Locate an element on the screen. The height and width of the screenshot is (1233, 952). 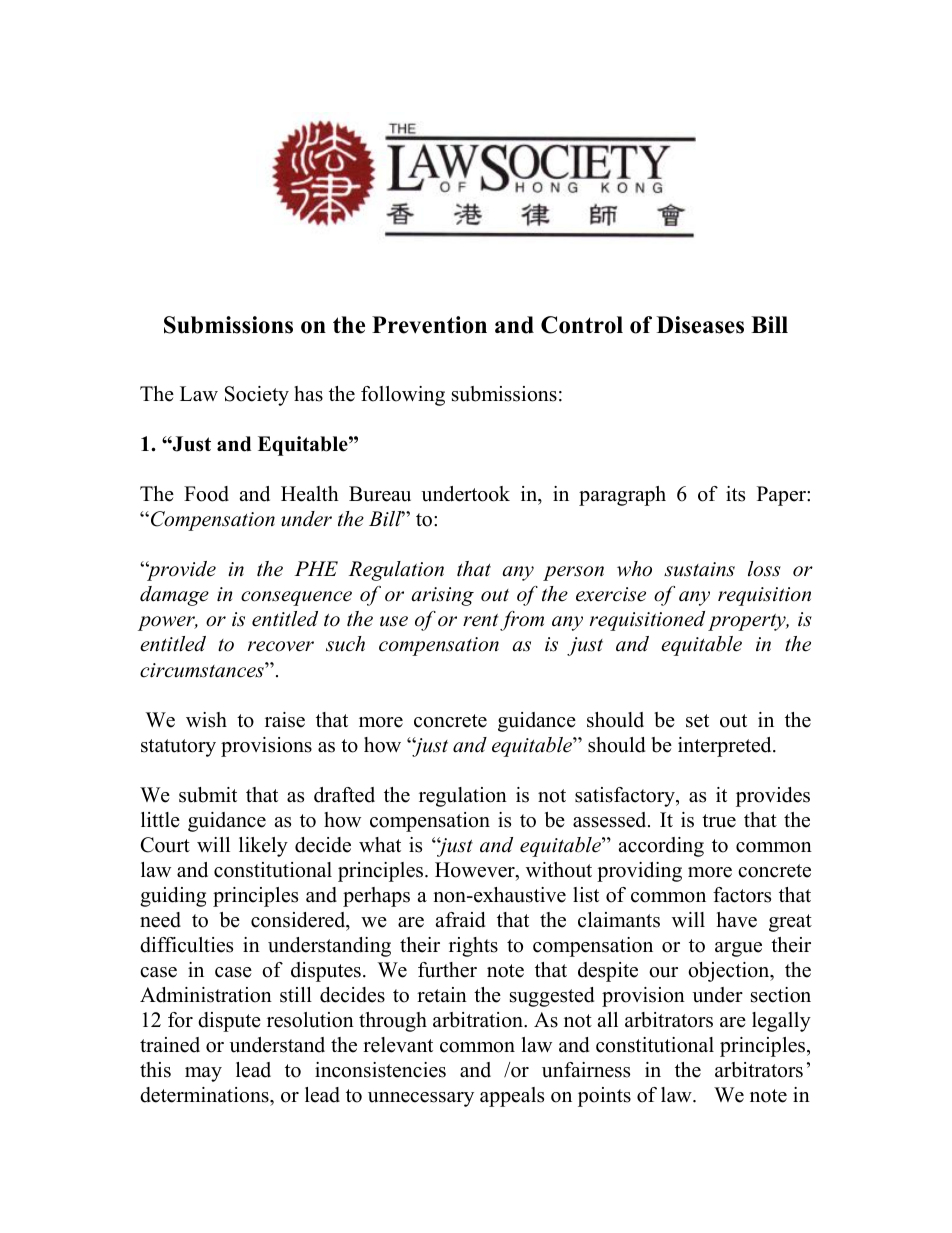
may is located at coordinates (203, 1074).
